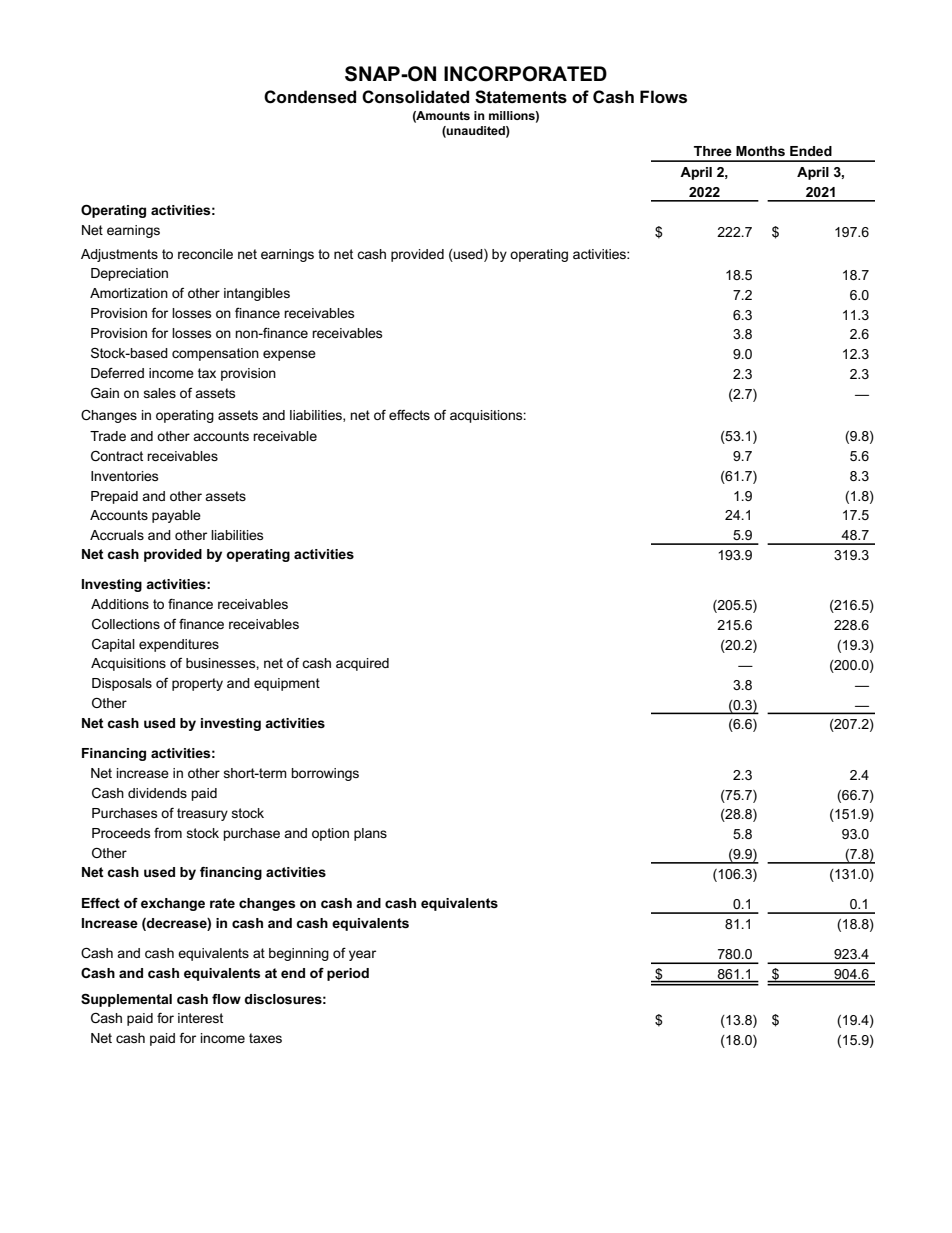 The width and height of the image is (952, 1233). I want to click on year, so click(362, 955).
